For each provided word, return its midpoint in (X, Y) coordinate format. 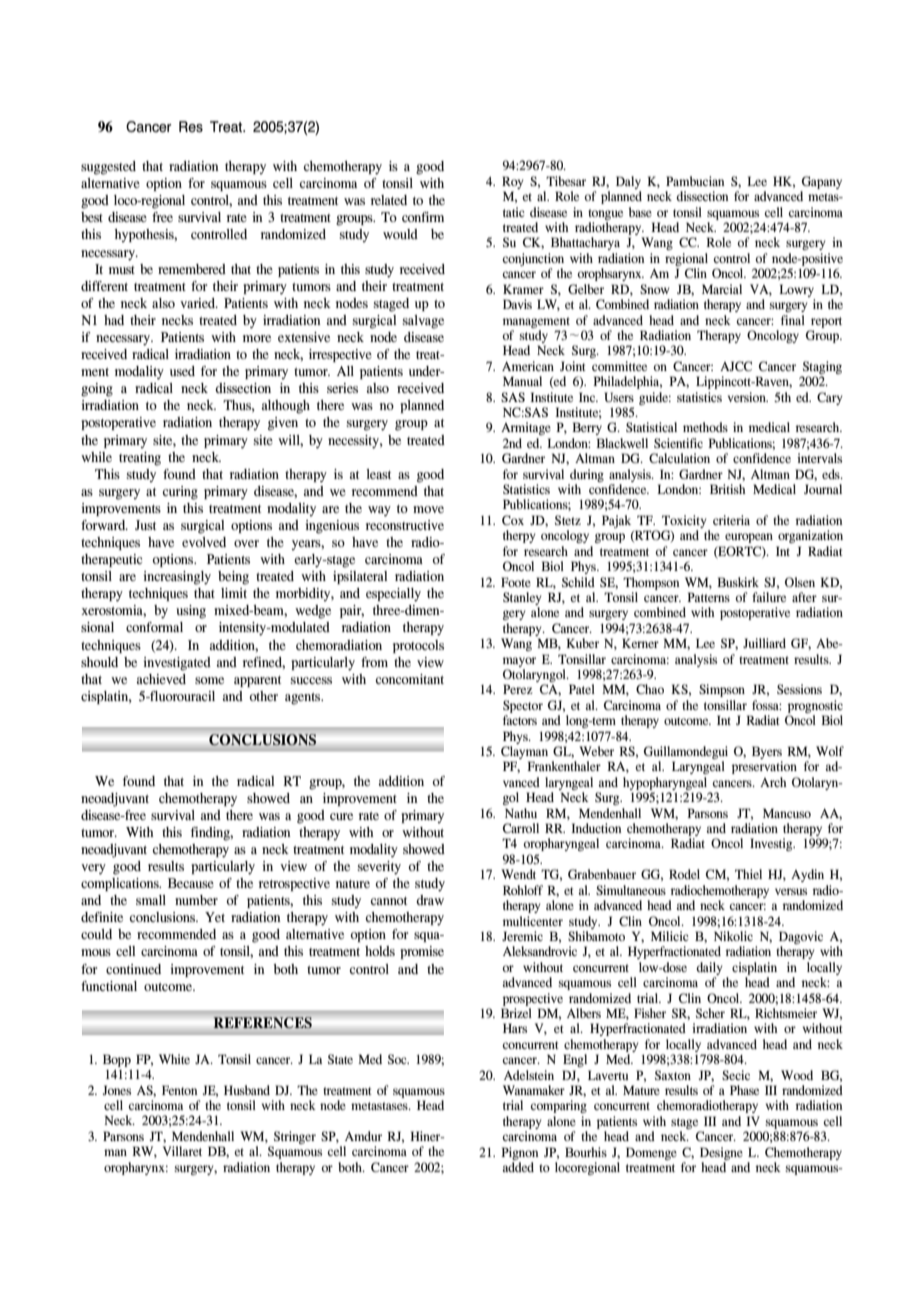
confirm (423, 217)
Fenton (180, 1090)
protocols (418, 646)
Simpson (722, 690)
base (640, 212)
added (518, 1167)
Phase (744, 1090)
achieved (161, 679)
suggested (108, 168)
